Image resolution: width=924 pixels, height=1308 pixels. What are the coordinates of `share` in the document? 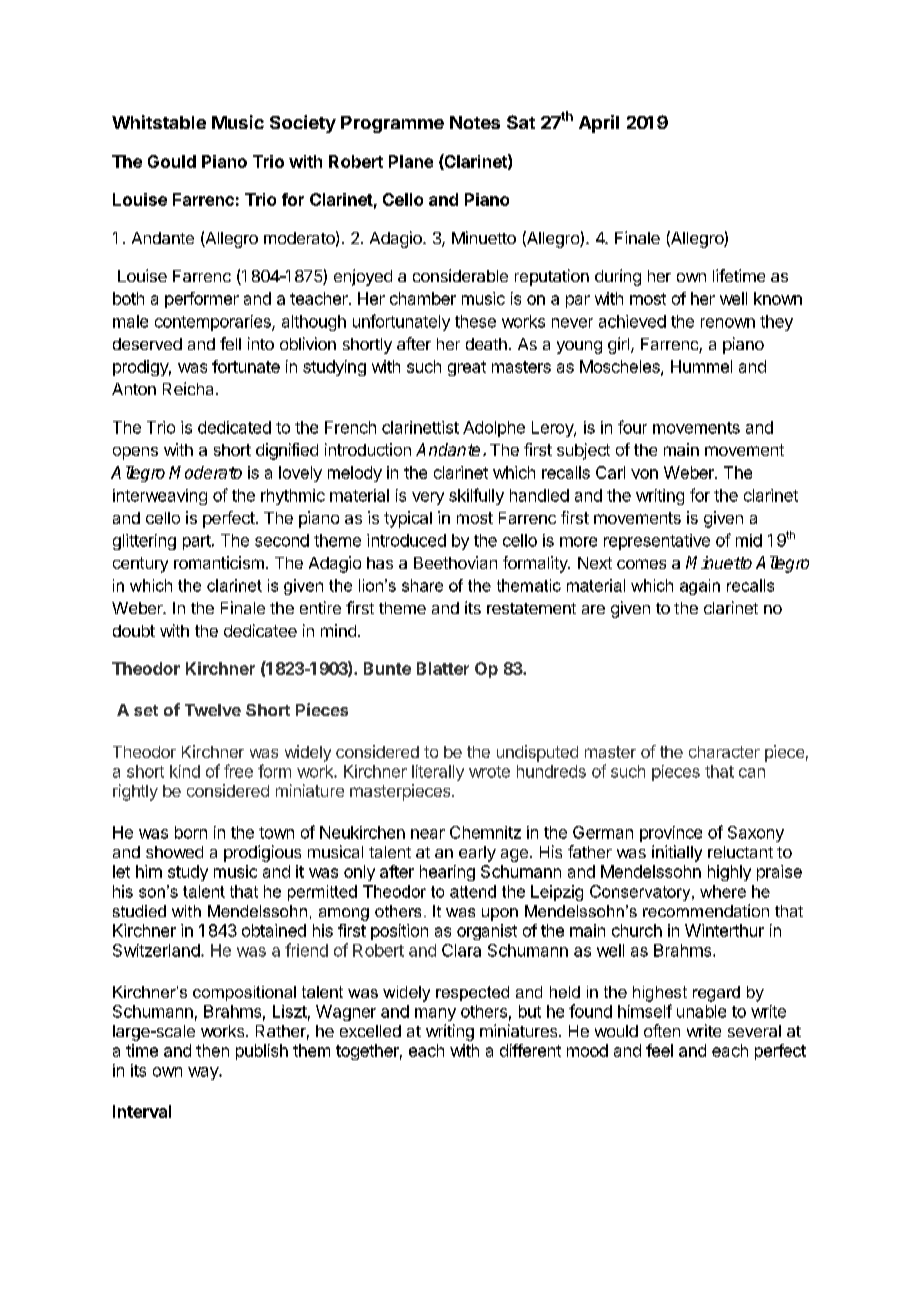 It's located at (422, 585).
